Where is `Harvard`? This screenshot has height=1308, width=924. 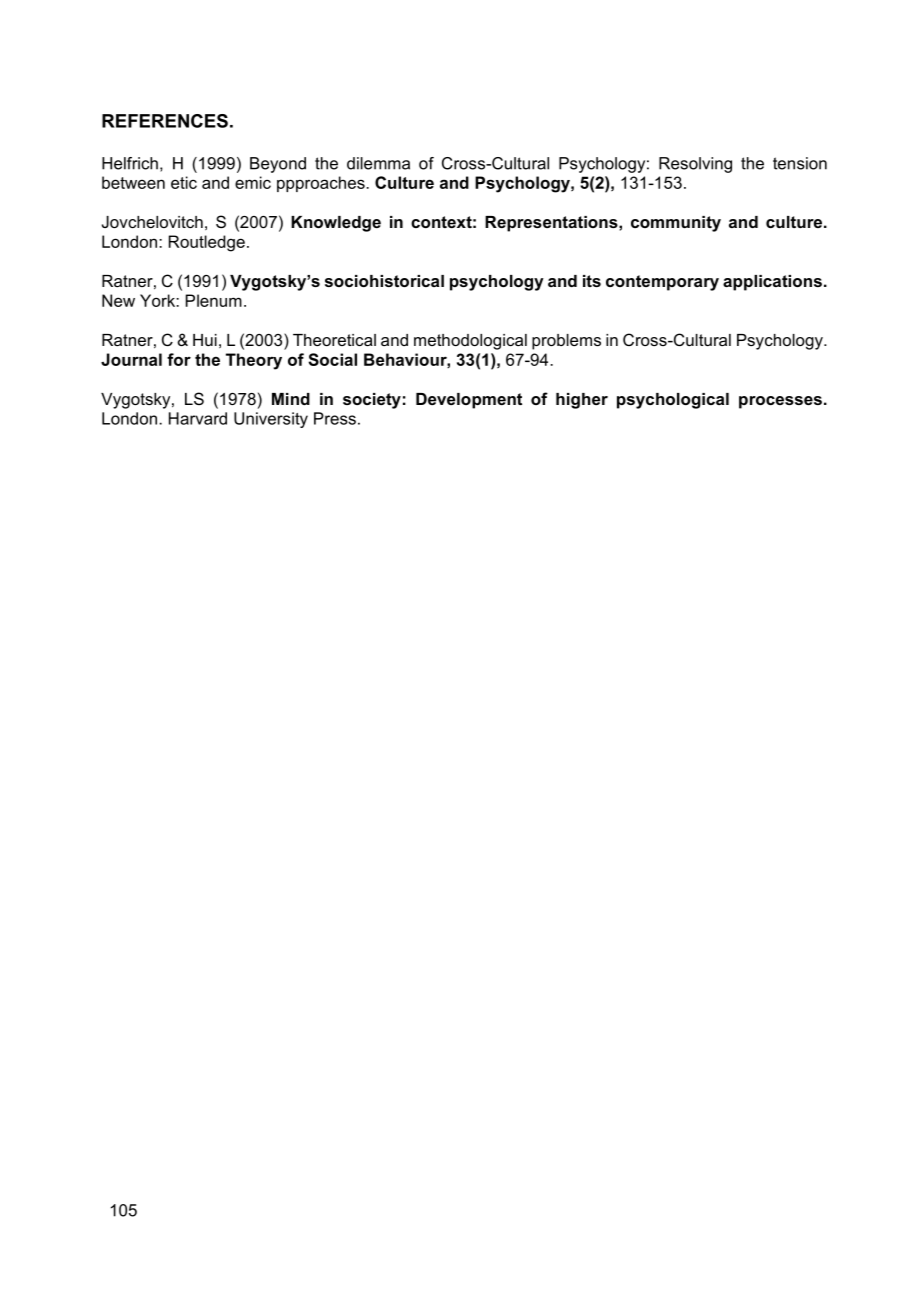 Harvard is located at coordinates (198, 418).
